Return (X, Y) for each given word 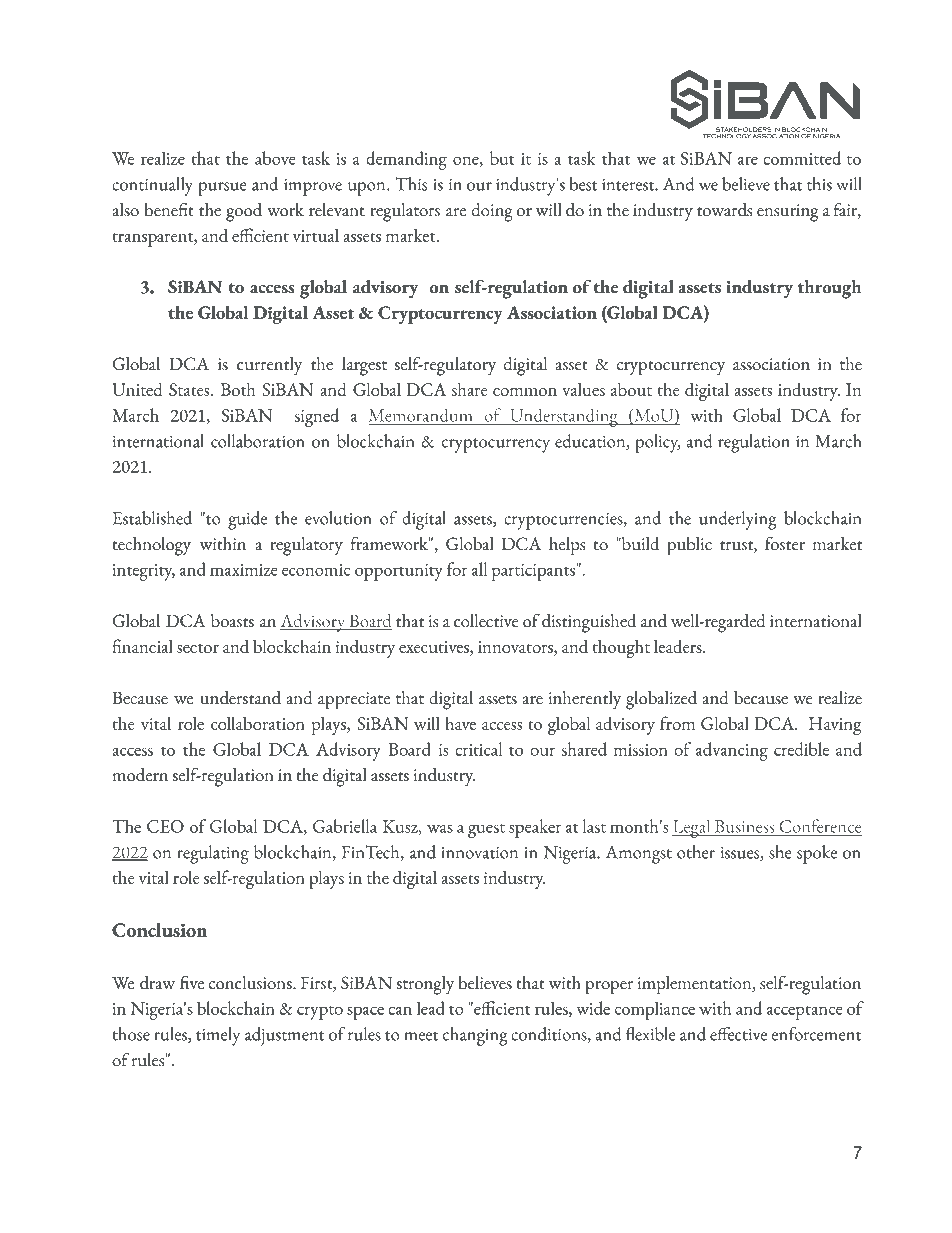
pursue (222, 189)
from (677, 723)
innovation (479, 852)
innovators (516, 647)
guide (247, 520)
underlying (738, 520)
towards (724, 210)
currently (269, 366)
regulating (213, 854)
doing (492, 212)
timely (218, 1036)
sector (198, 648)
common (525, 392)
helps (567, 546)
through (829, 289)
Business (744, 827)
